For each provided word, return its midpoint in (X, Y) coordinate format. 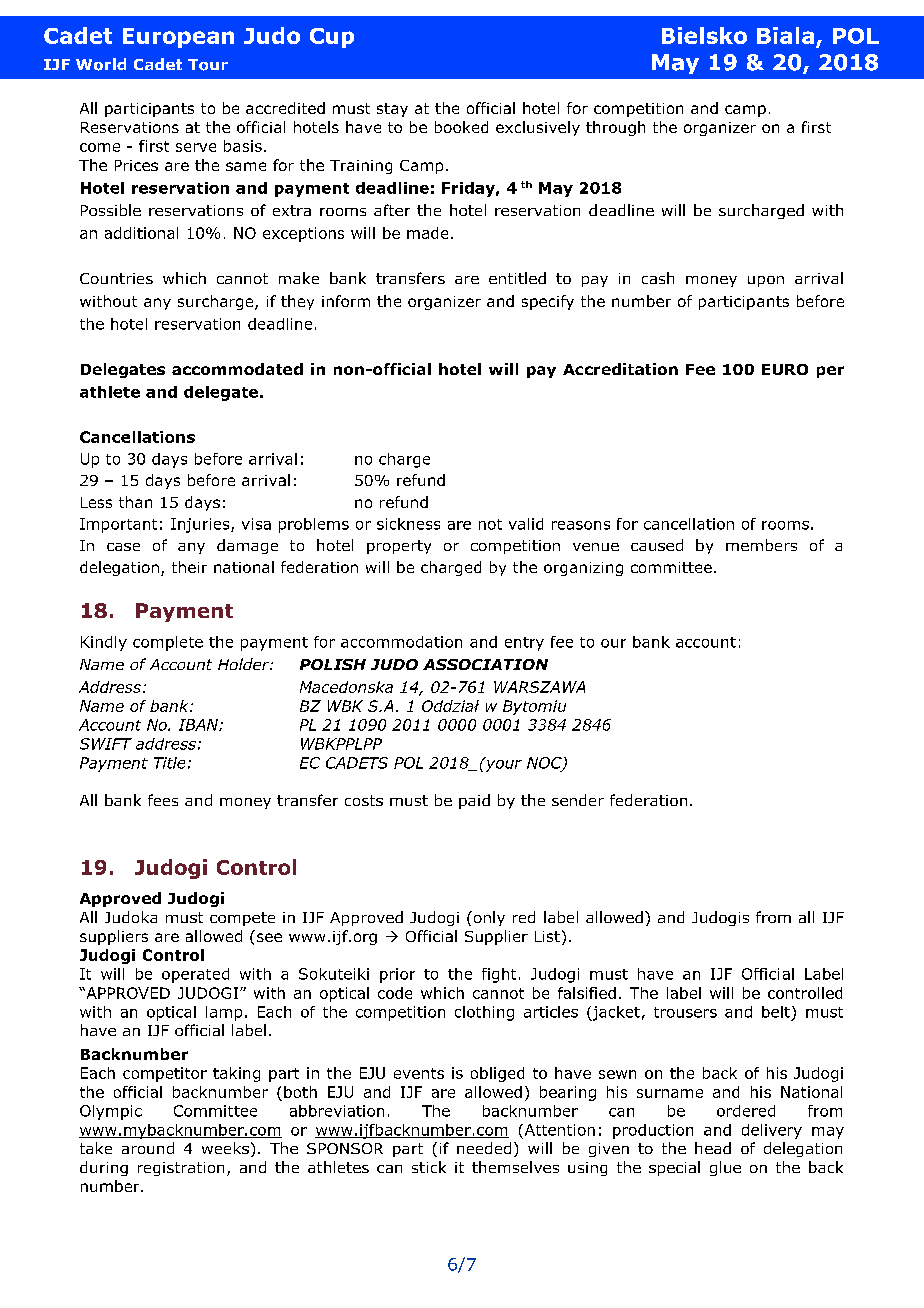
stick (429, 1167)
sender (578, 800)
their (189, 567)
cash (658, 278)
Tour (208, 65)
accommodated (237, 369)
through (615, 128)
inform (346, 301)
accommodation (401, 642)
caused (657, 545)
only (488, 918)
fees (163, 800)
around (148, 1148)
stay (392, 110)
